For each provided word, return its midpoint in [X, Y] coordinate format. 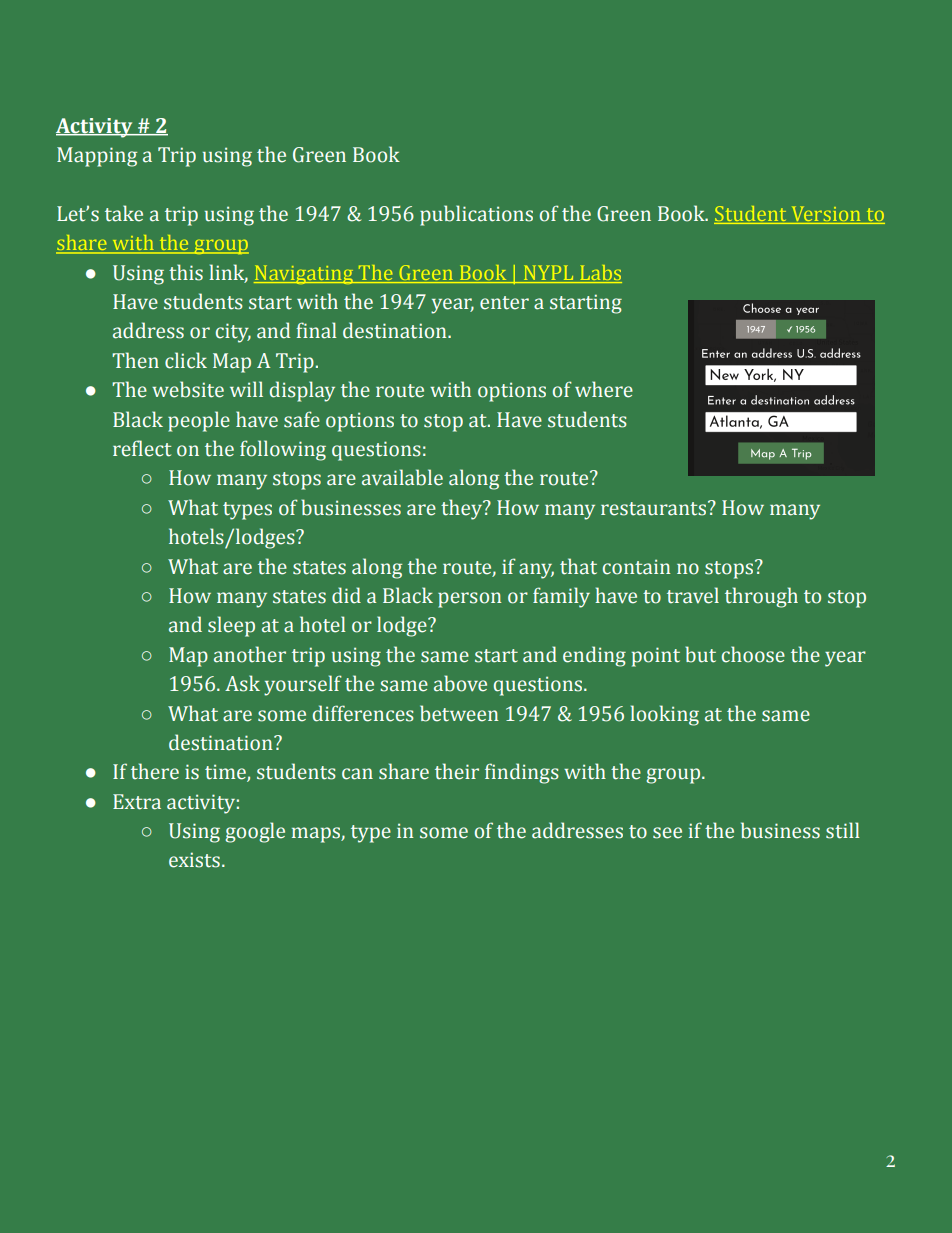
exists [194, 860]
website [188, 389]
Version [826, 215]
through [761, 597]
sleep [231, 626]
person [469, 600]
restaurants [653, 509]
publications [476, 215]
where [604, 389]
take [124, 213]
